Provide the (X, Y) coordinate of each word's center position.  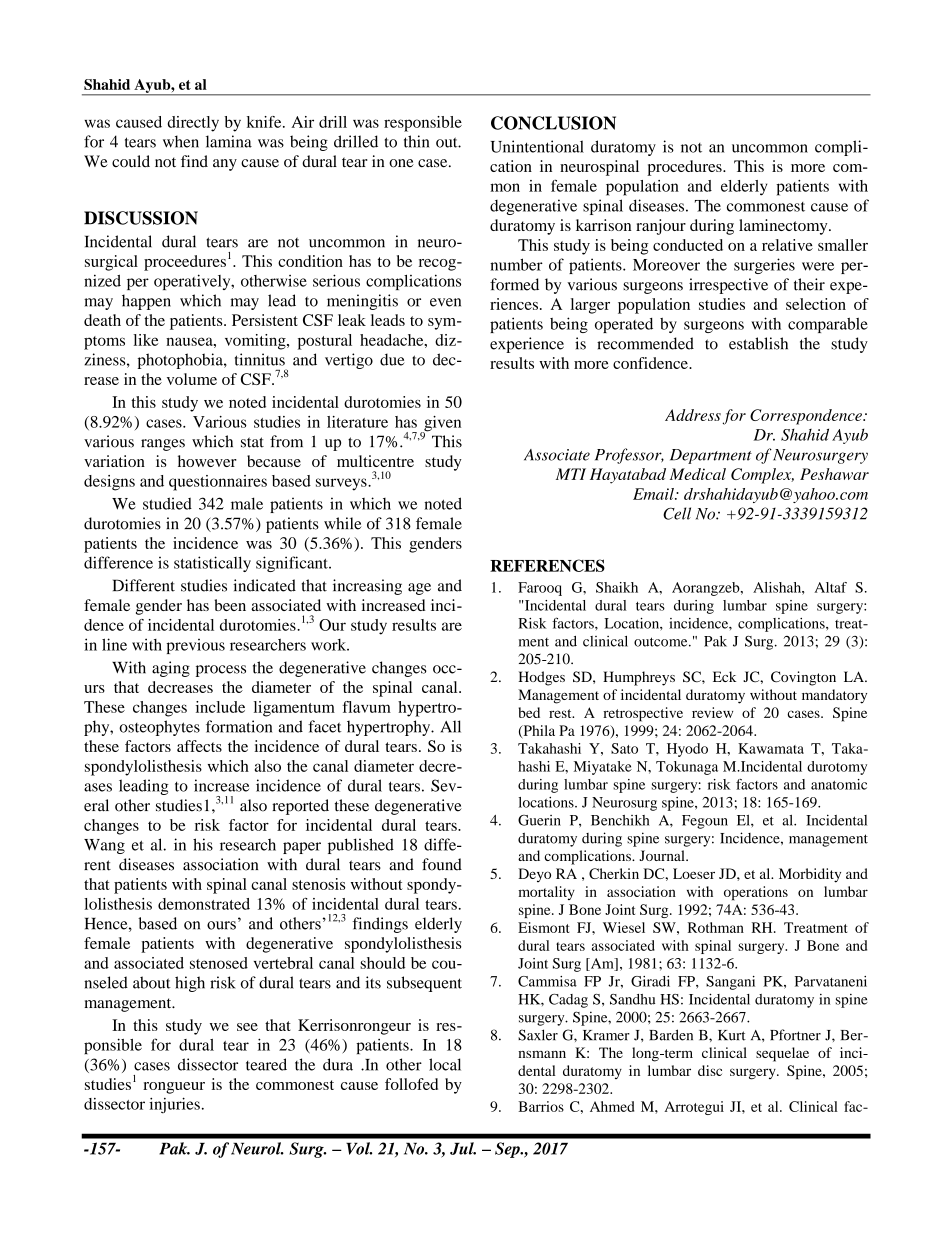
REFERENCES (547, 565)
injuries (174, 1105)
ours (221, 925)
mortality (546, 893)
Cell (677, 513)
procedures (685, 168)
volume (192, 379)
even (445, 302)
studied (167, 503)
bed (529, 712)
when (181, 141)
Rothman (716, 927)
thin (416, 141)
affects (199, 746)
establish (758, 343)
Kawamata (771, 748)
